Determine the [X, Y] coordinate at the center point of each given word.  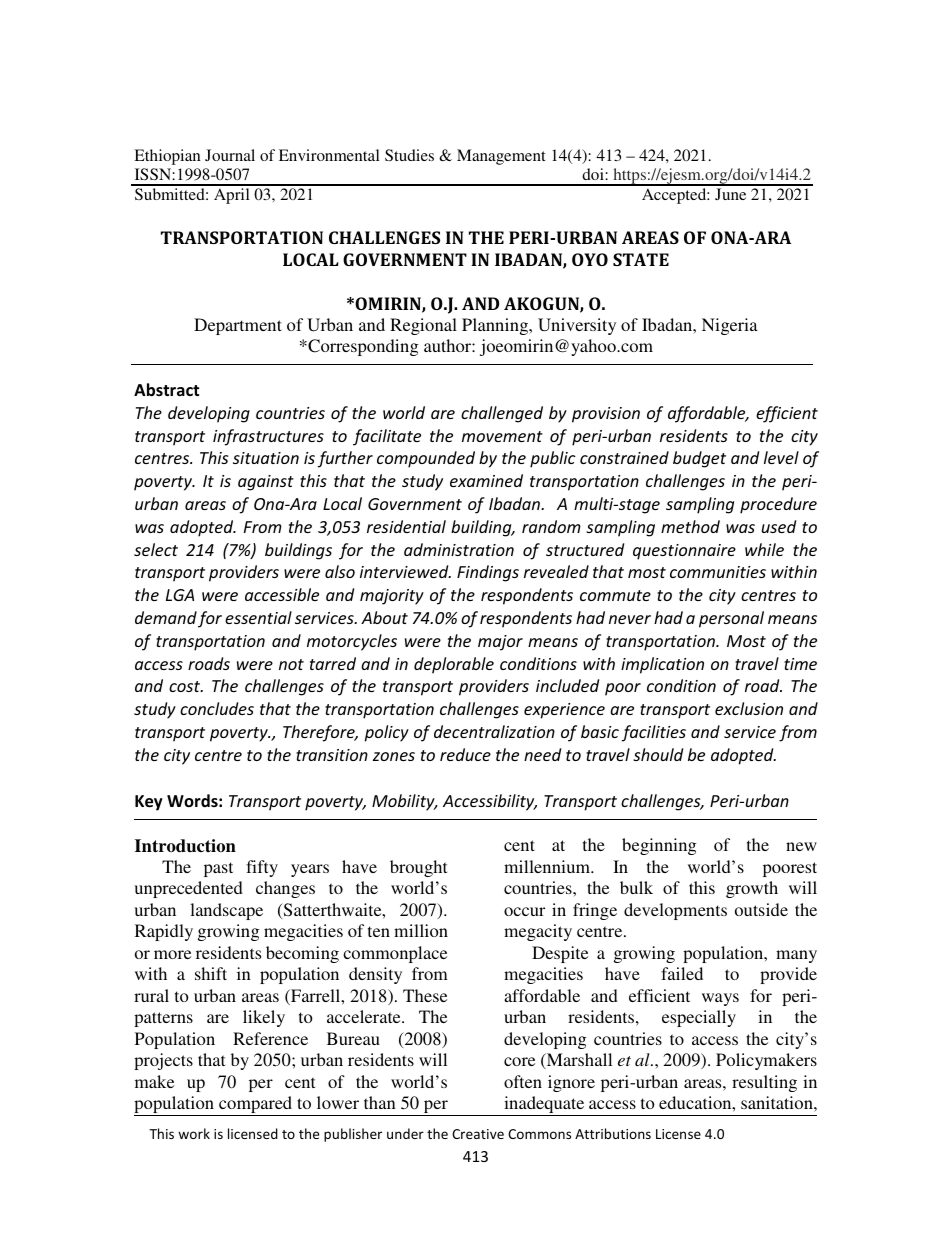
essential [258, 617]
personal [731, 619]
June [730, 194]
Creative [478, 1134]
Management [501, 157]
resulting [764, 1083]
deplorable [454, 665]
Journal [230, 155]
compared [256, 1106]
